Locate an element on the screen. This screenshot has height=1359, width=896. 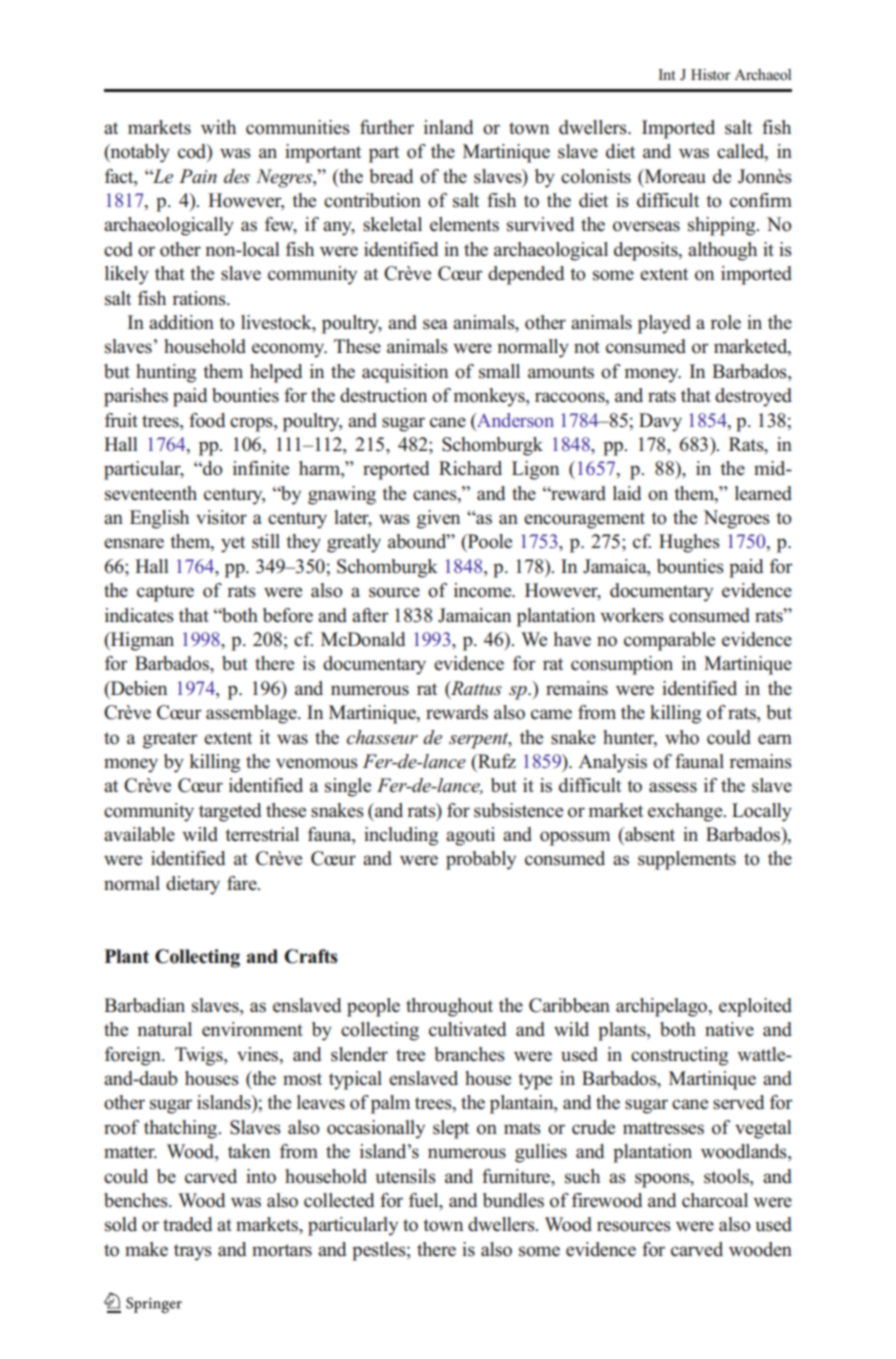
charcoal is located at coordinates (715, 1200).
